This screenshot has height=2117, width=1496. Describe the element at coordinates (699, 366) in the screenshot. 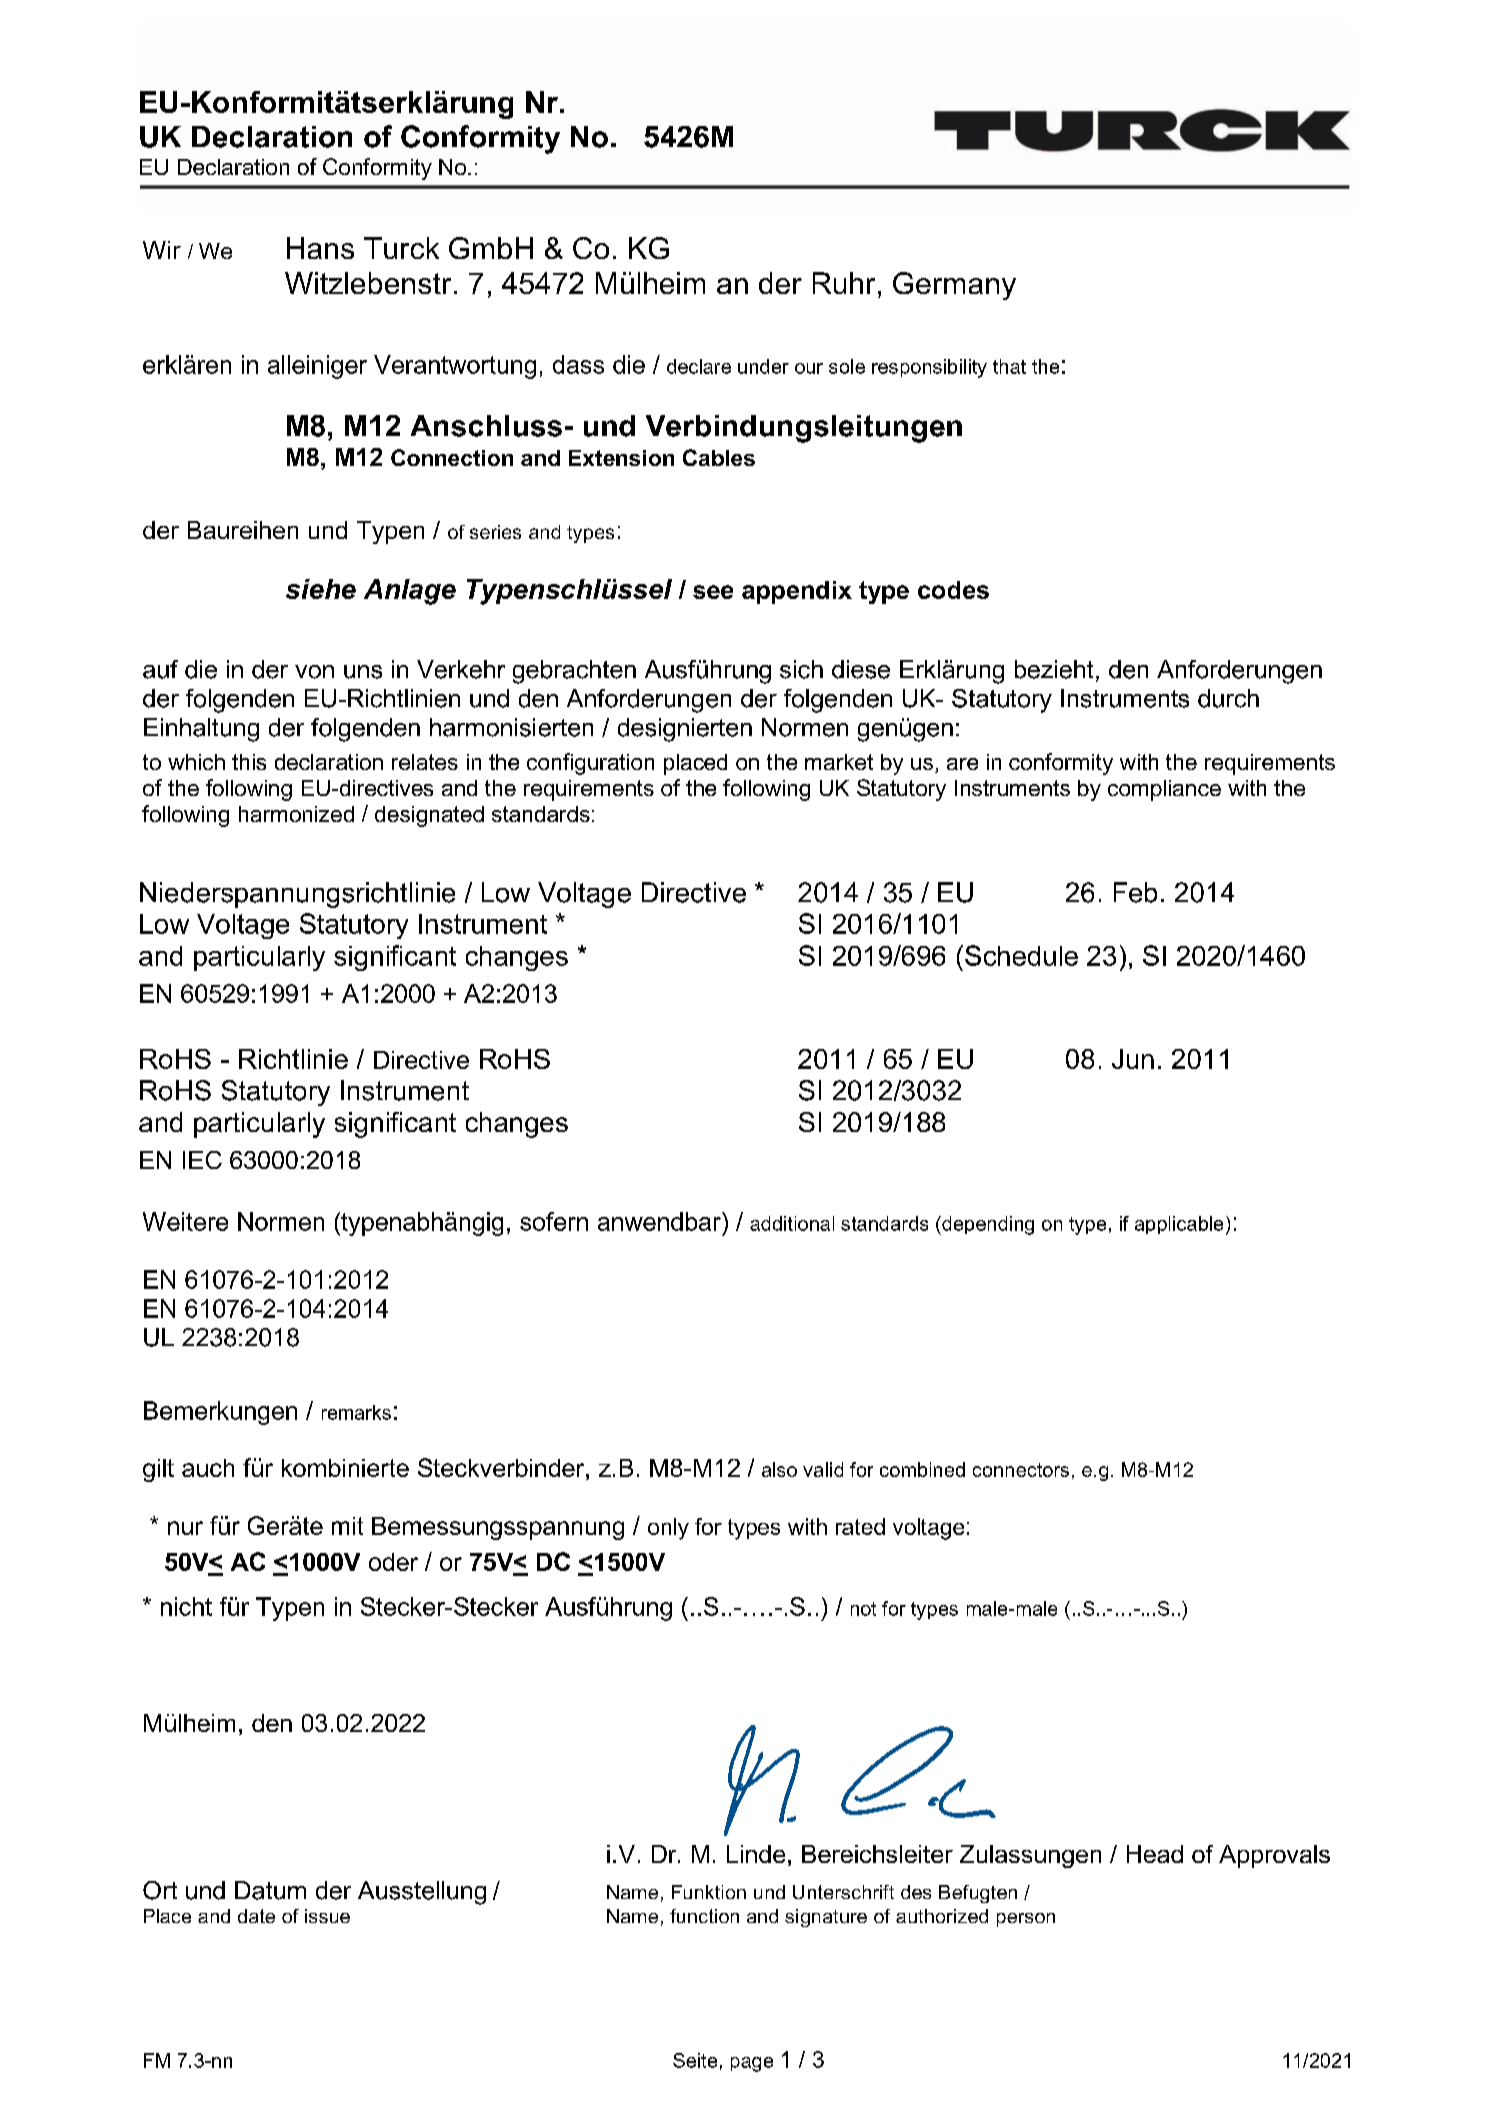

I see `declare` at that location.
